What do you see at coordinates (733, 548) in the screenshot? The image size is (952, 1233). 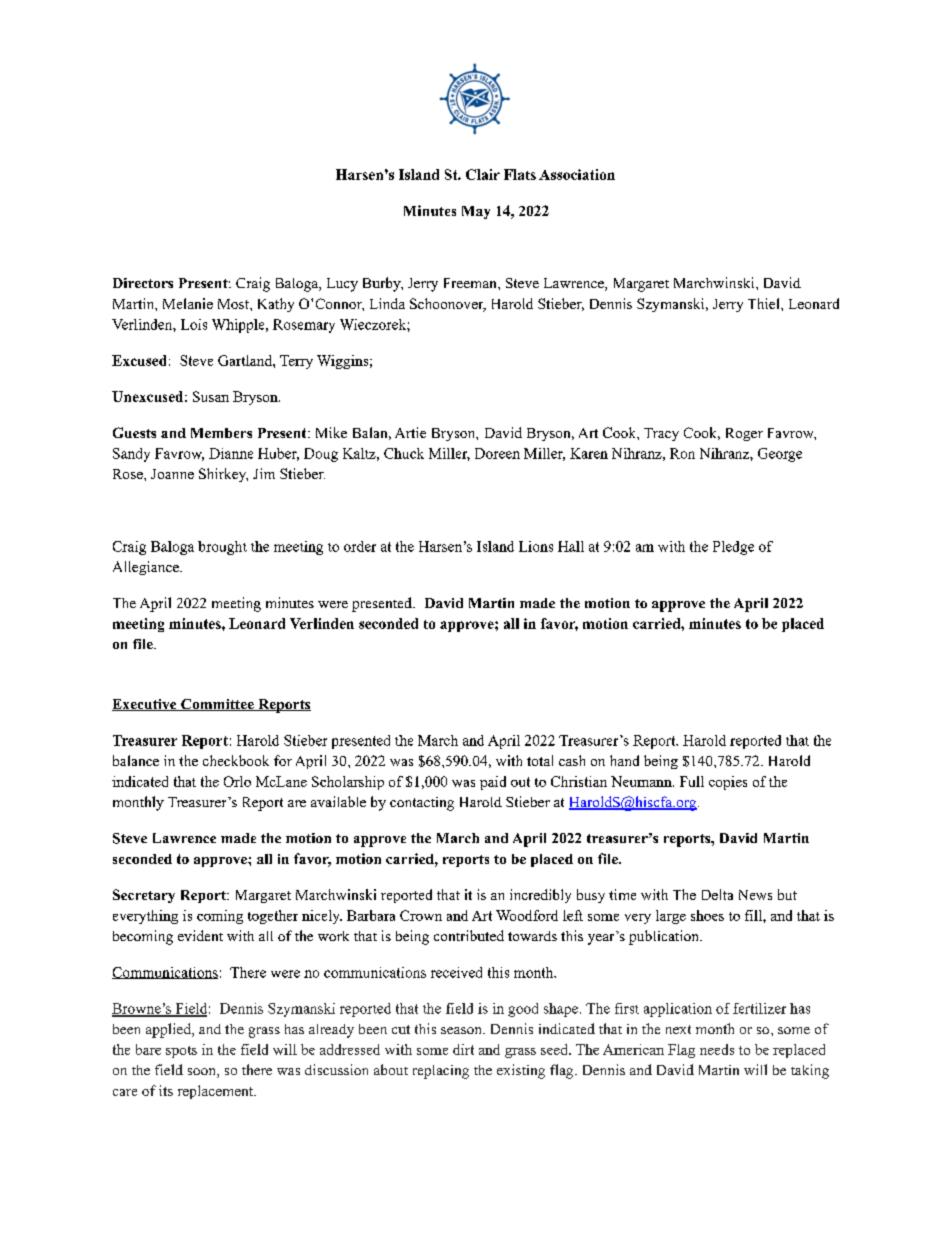 I see `Pledge` at bounding box center [733, 548].
